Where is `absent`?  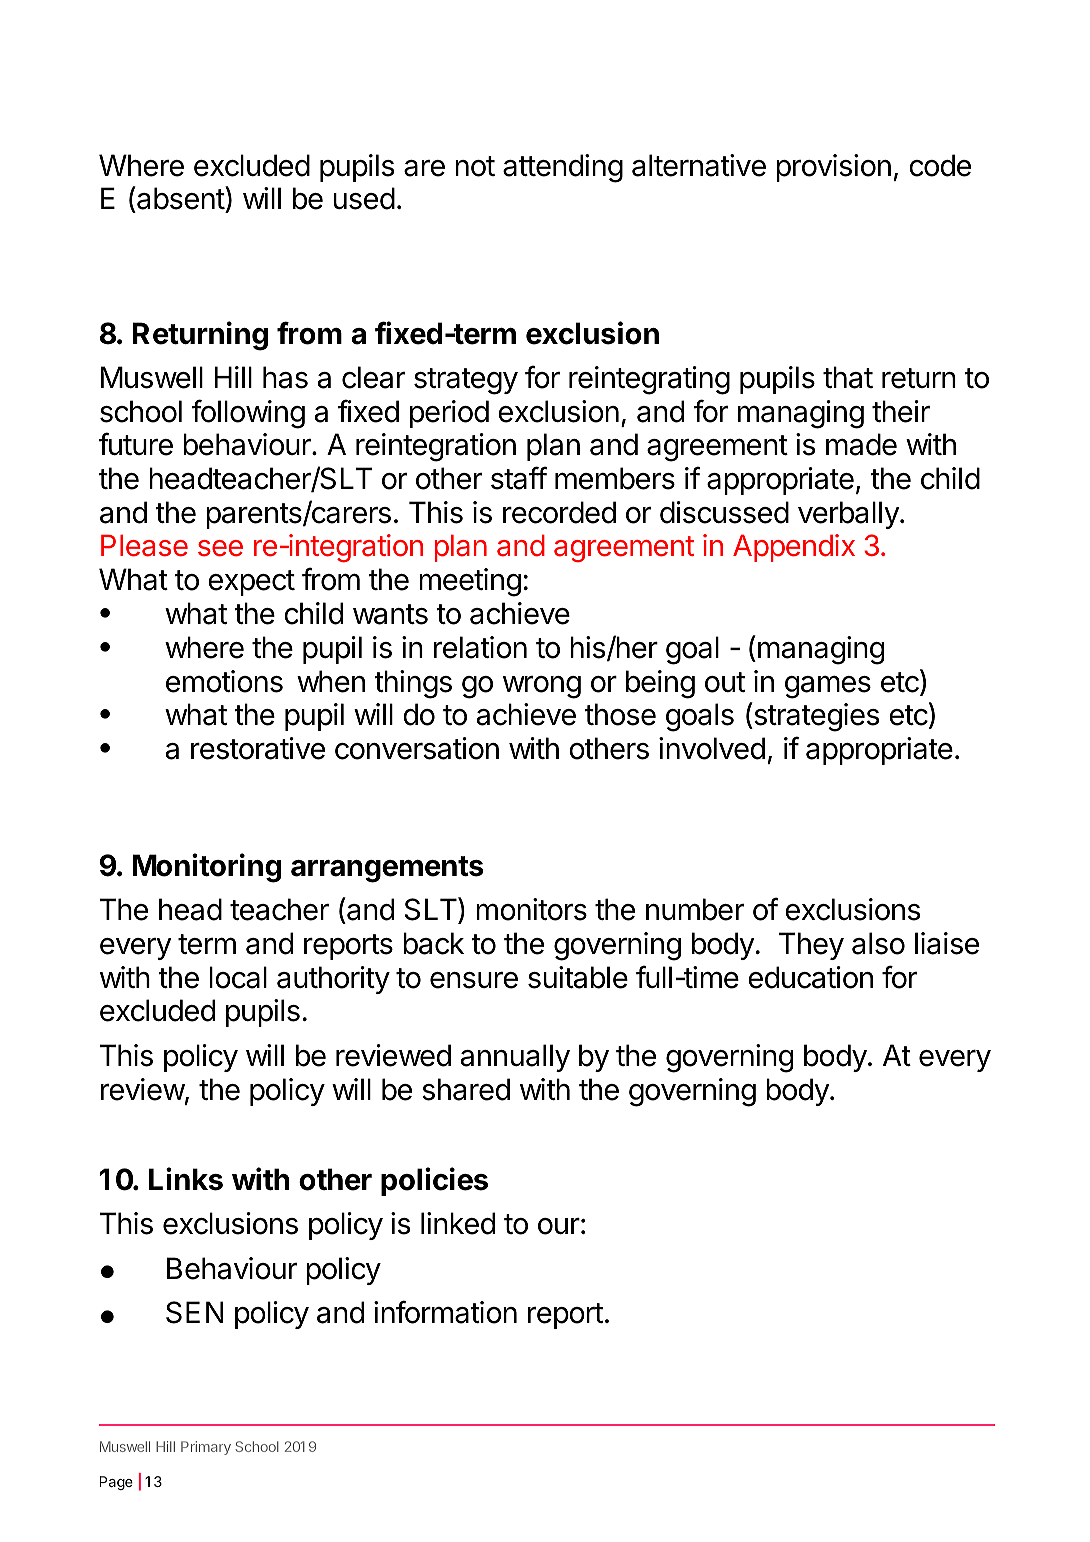 absent is located at coordinates (180, 199).
